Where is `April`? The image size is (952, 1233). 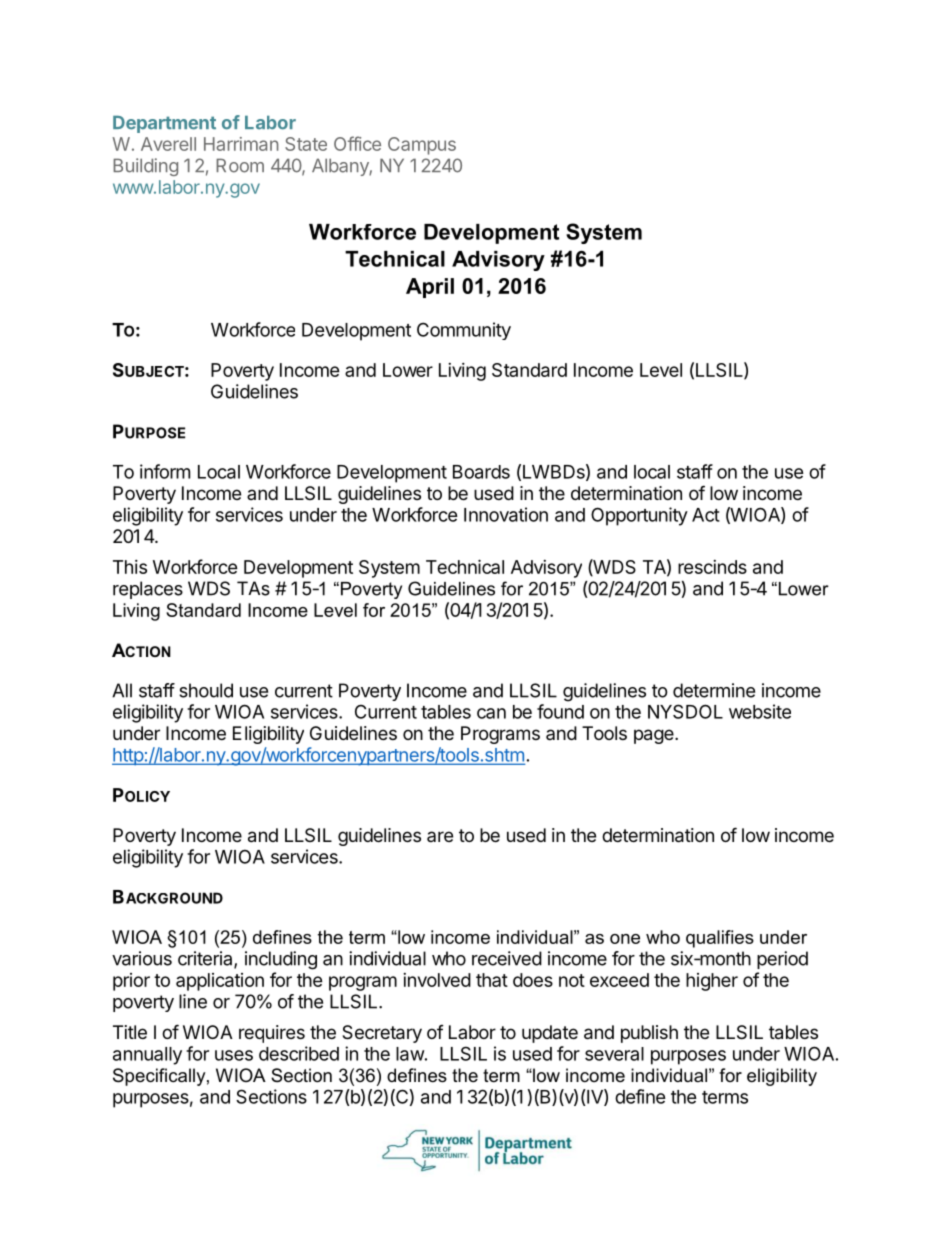 April is located at coordinates (430, 288).
